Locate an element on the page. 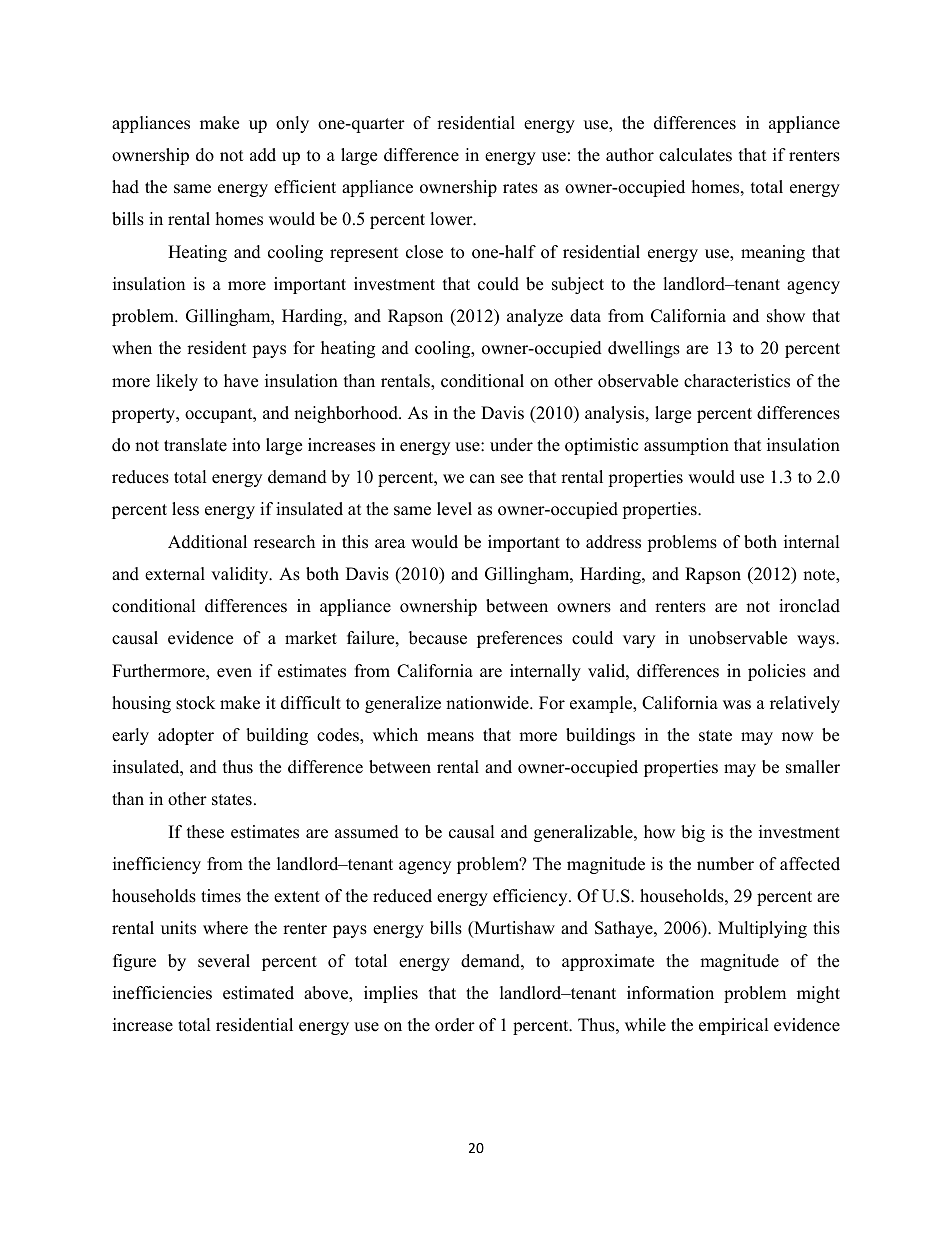 This page has height=1233, width=952. empirical is located at coordinates (734, 1026).
